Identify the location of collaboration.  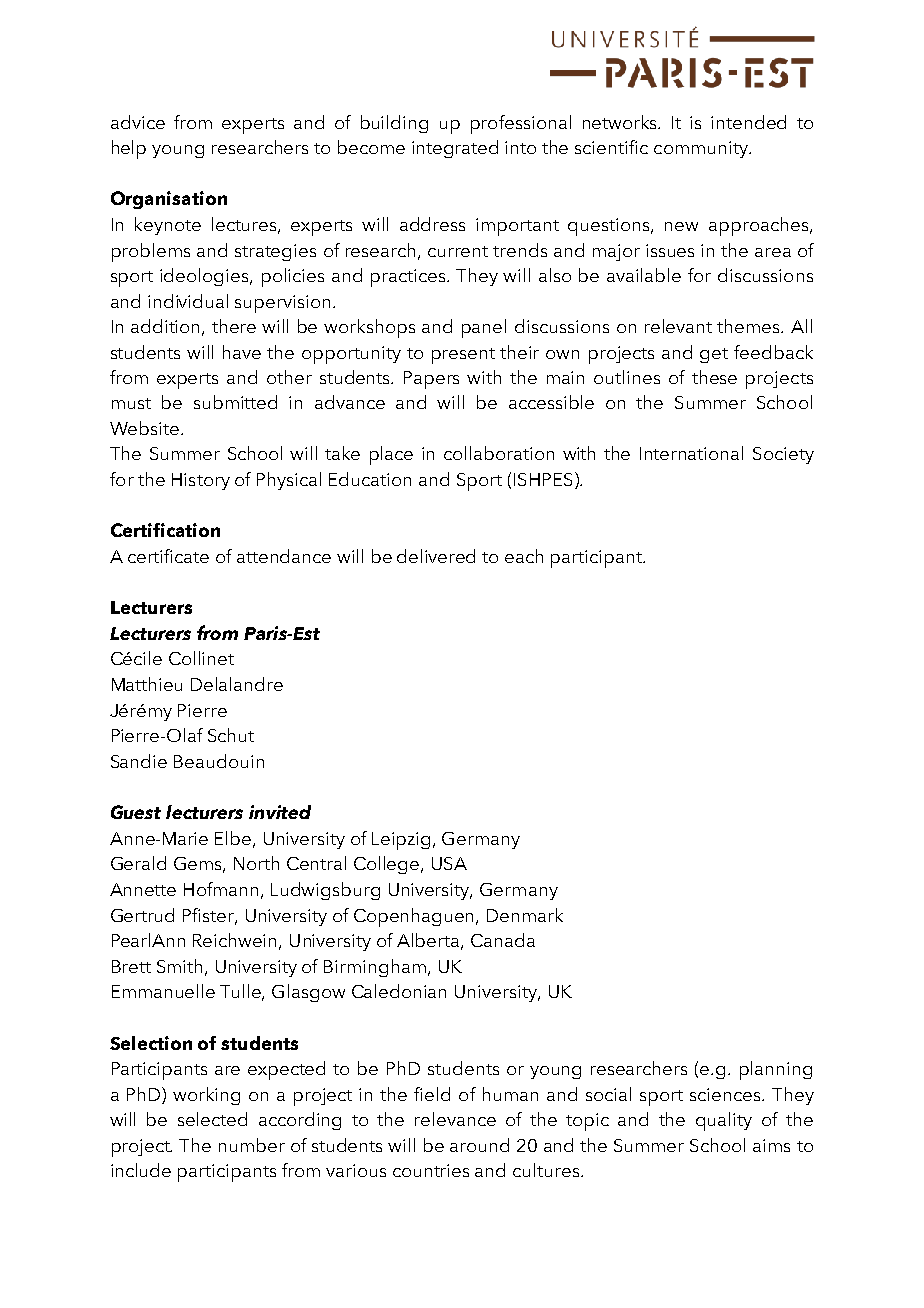
(499, 453).
